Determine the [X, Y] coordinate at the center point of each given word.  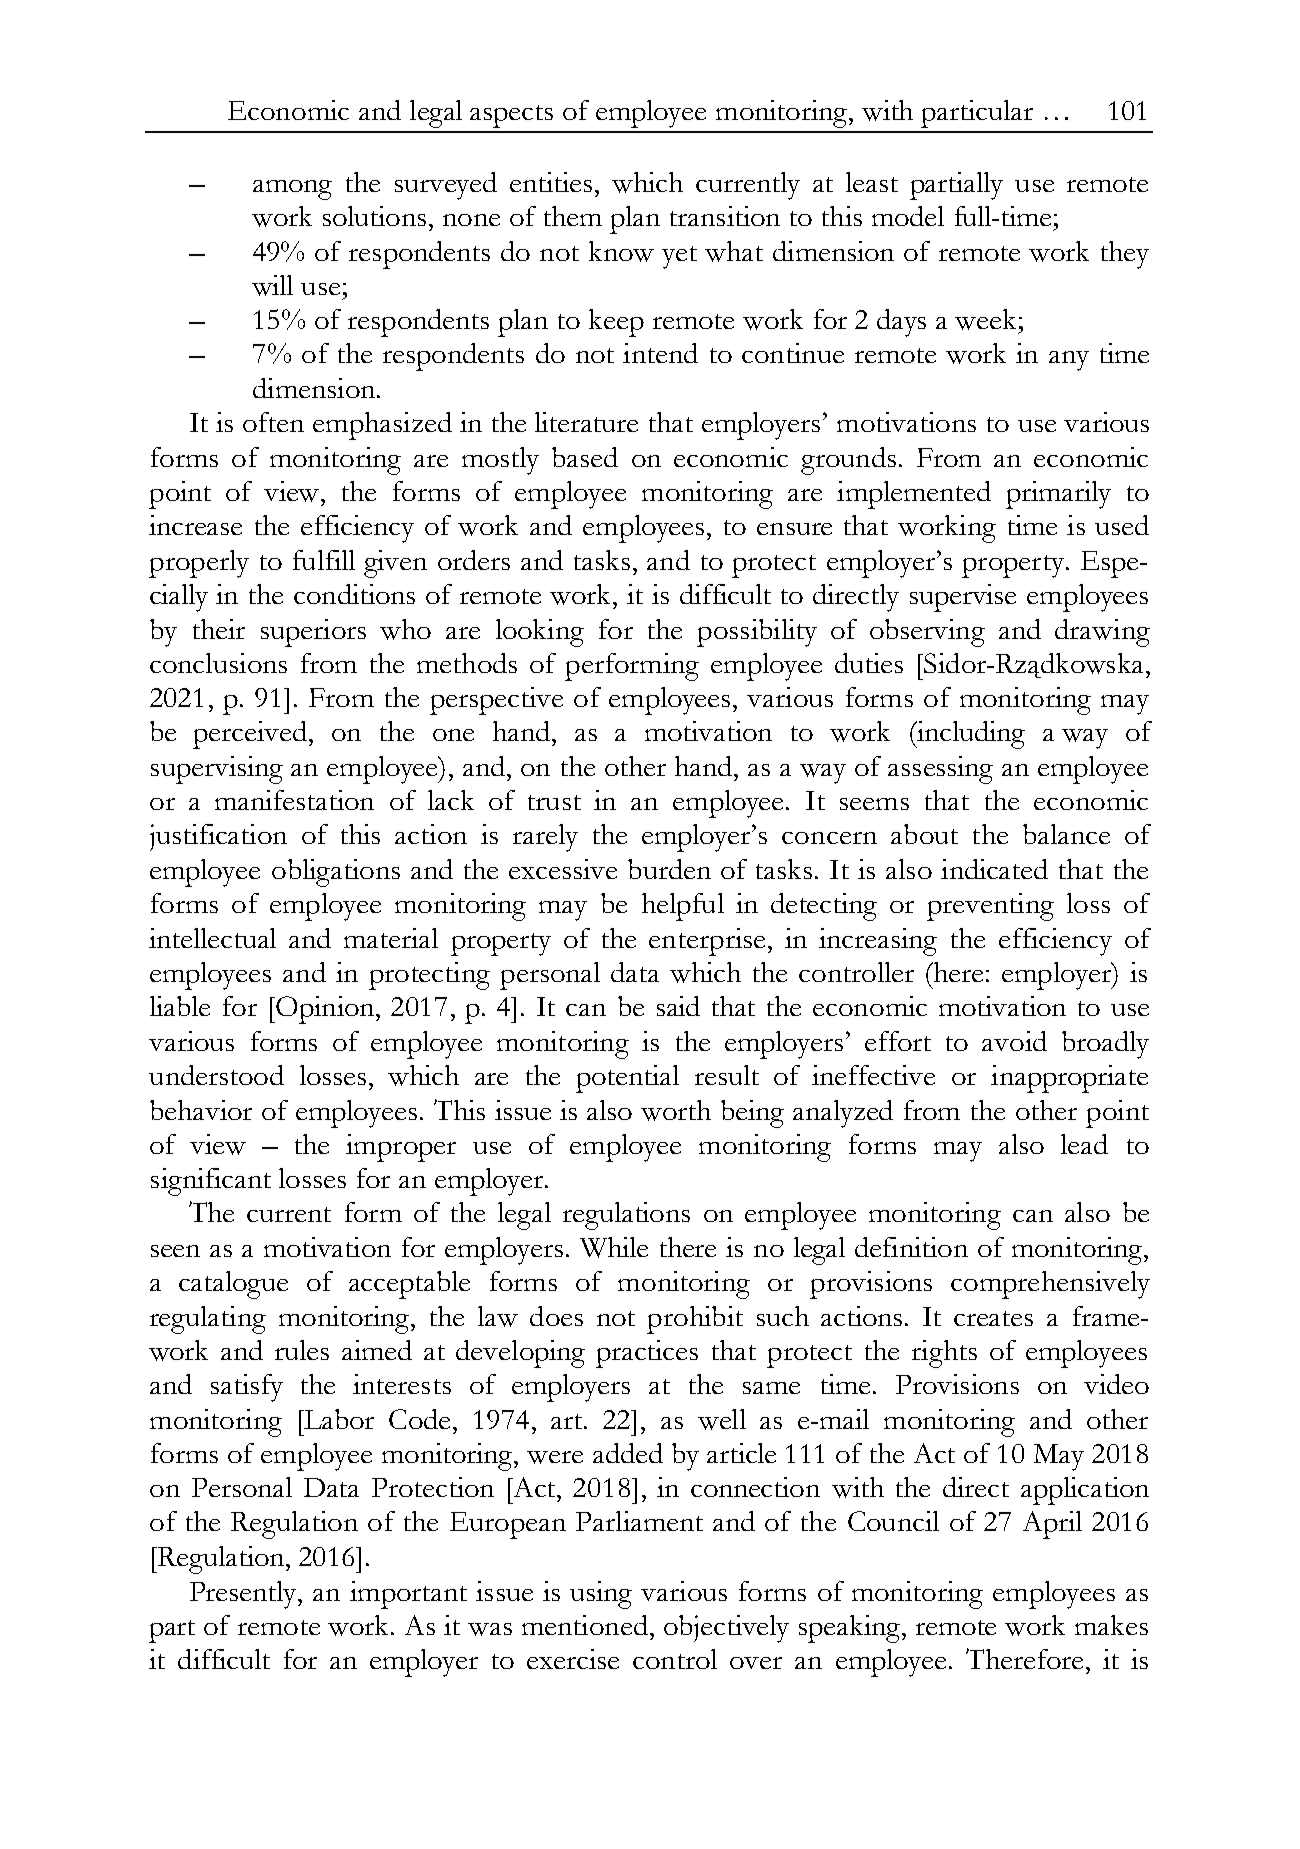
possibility [757, 633]
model [908, 216]
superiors [313, 633]
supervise [963, 598]
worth [676, 1110]
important [408, 1595]
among [292, 190]
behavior [201, 1110]
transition [725, 216]
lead [1084, 1144]
